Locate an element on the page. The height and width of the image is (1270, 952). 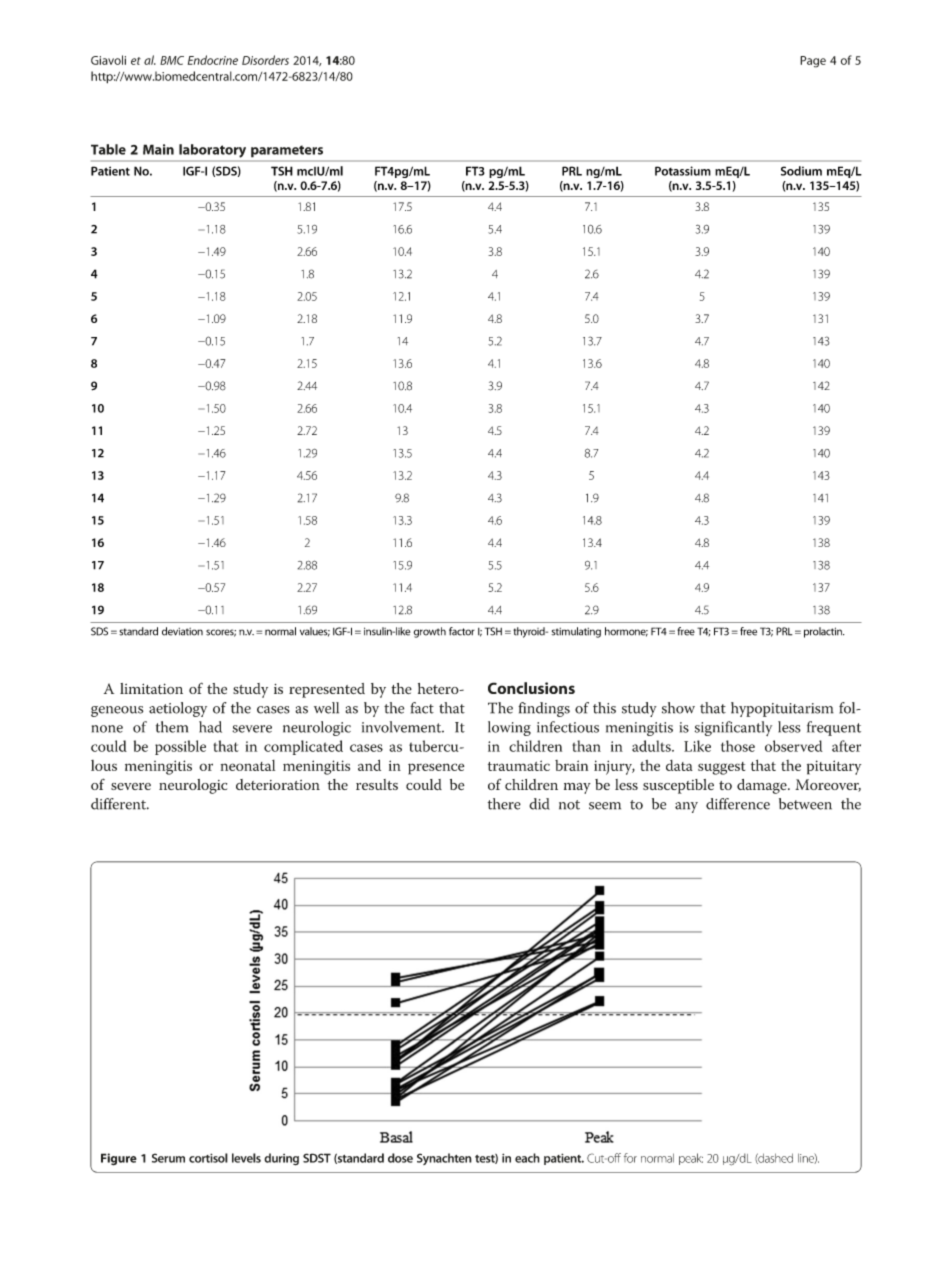
parameters is located at coordinates (287, 151).
